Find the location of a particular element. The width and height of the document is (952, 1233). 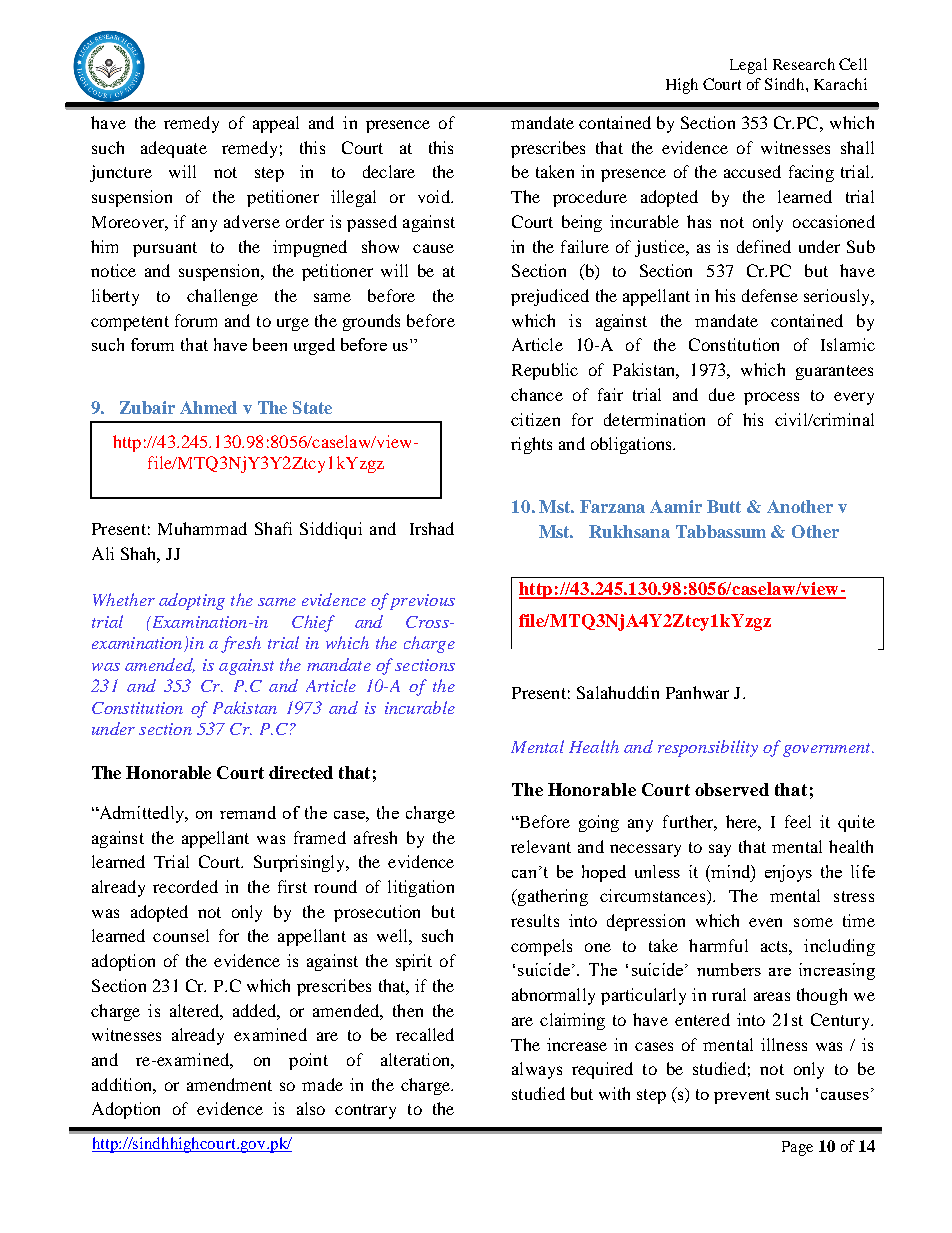

always is located at coordinates (537, 1070).
